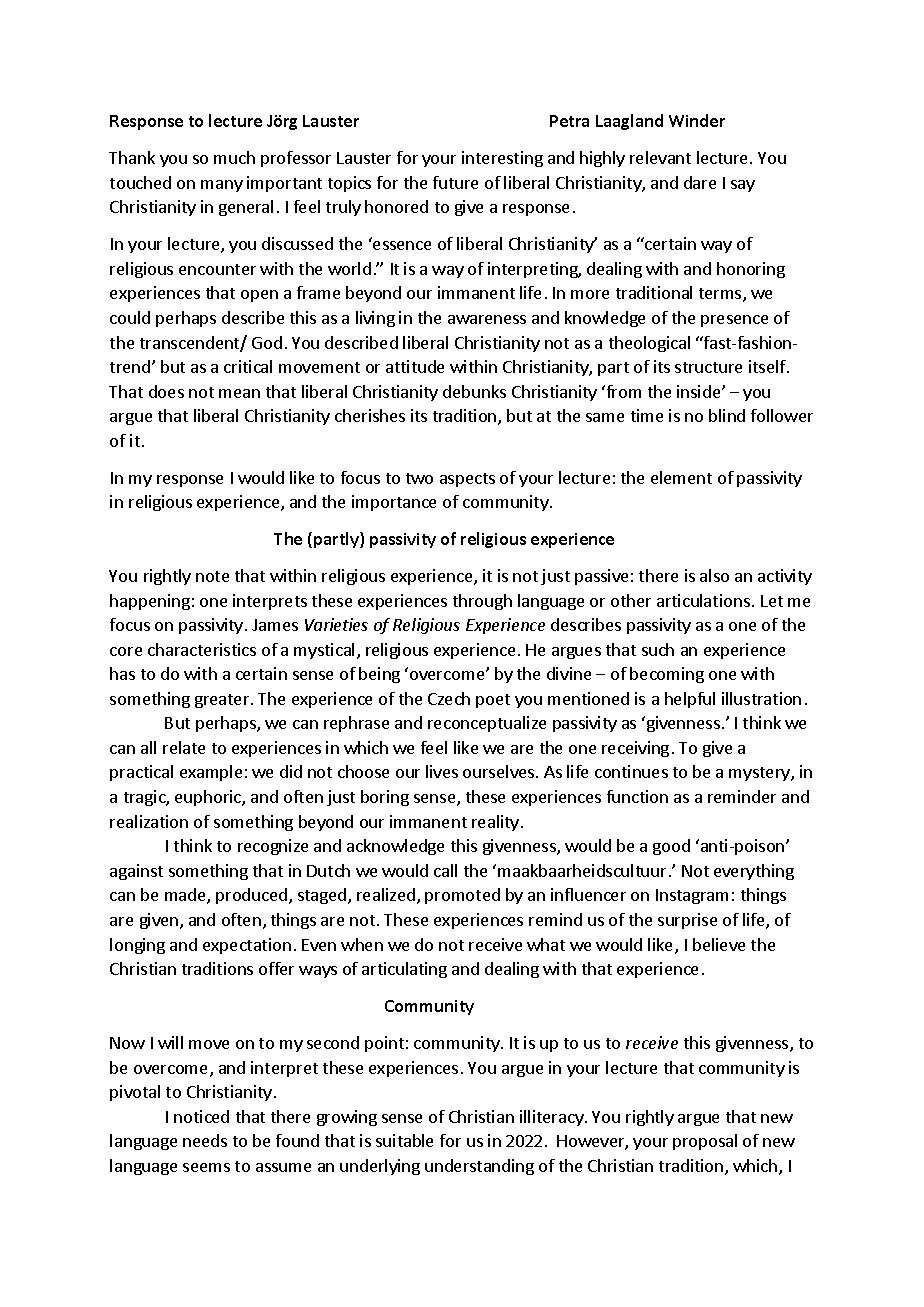 Image resolution: width=924 pixels, height=1307 pixels. I want to click on good, so click(671, 847).
